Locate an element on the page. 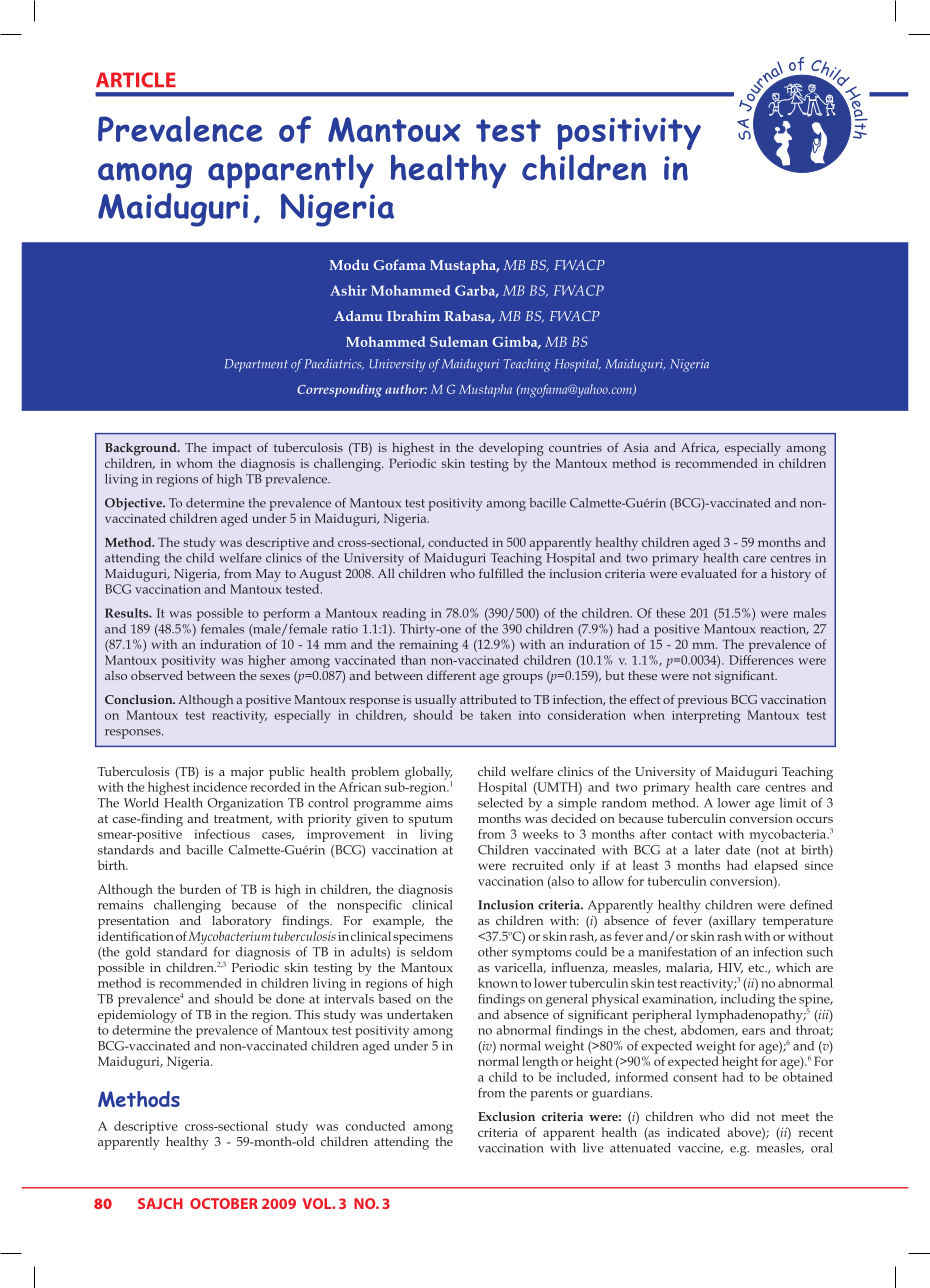 The image size is (930, 1288). remaining is located at coordinates (428, 646).
